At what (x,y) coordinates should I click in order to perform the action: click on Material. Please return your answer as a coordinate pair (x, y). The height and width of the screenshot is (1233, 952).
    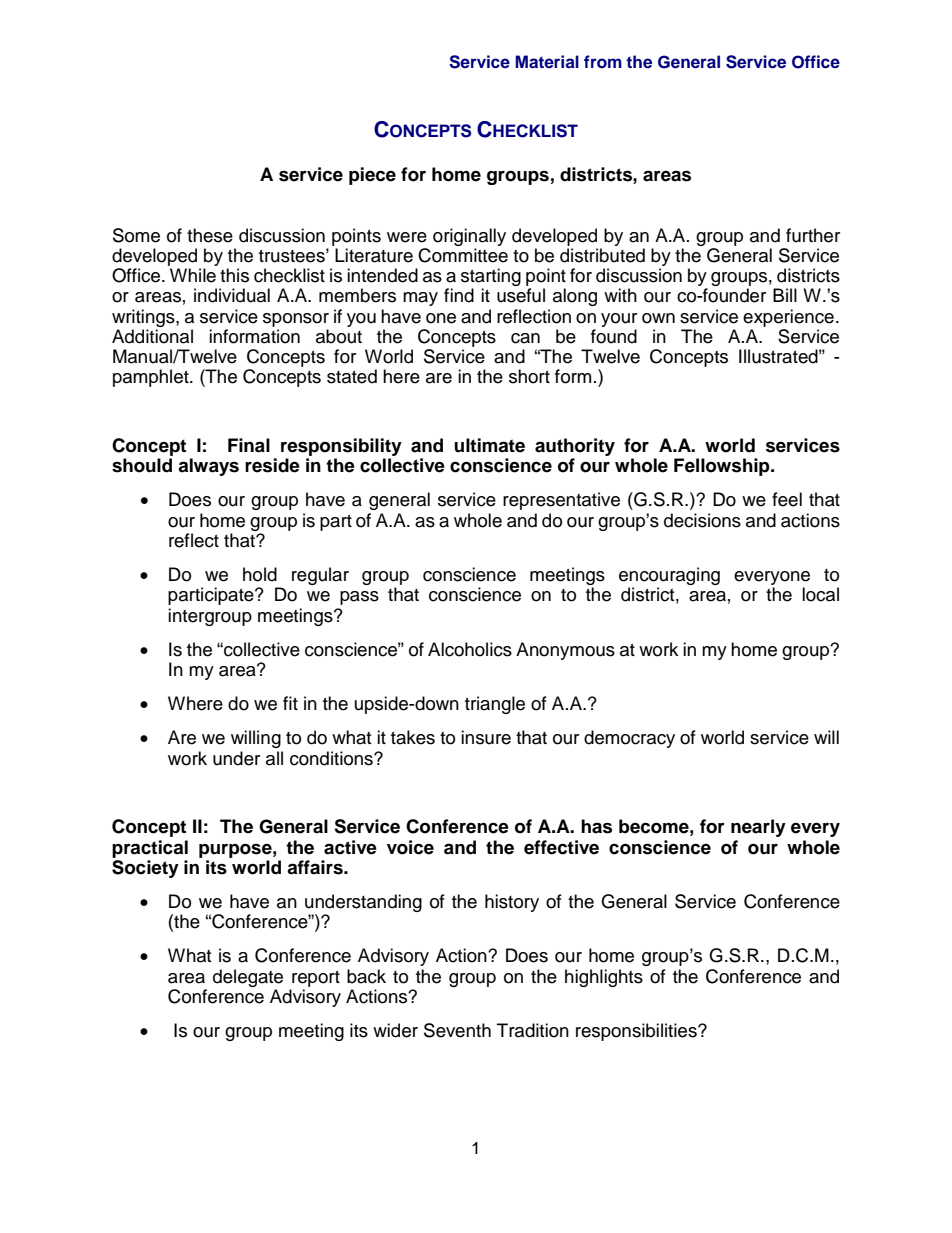
    Looking at the image, I should click on (547, 61).
